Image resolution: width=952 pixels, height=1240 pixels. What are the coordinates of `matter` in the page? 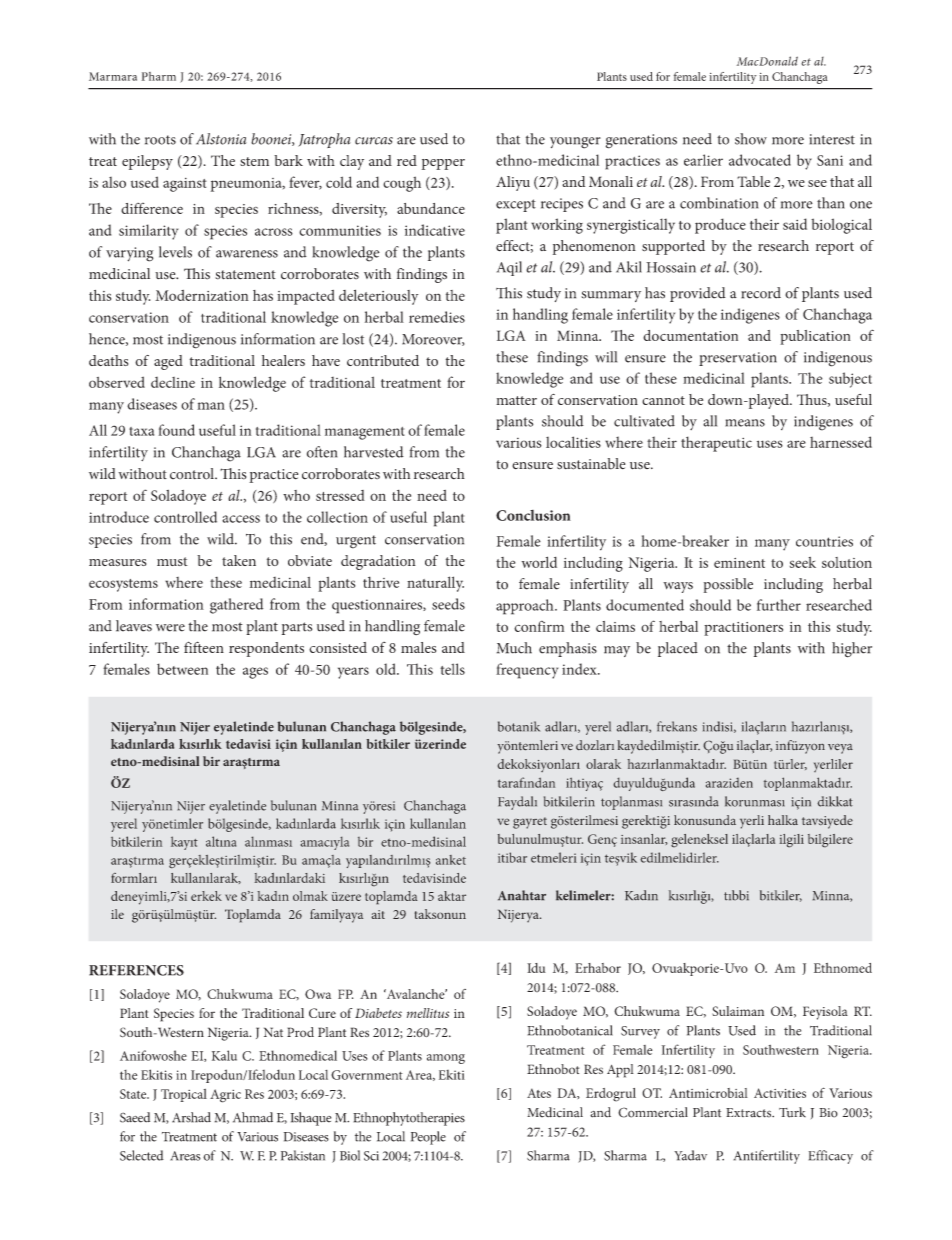 It's located at (516, 400).
